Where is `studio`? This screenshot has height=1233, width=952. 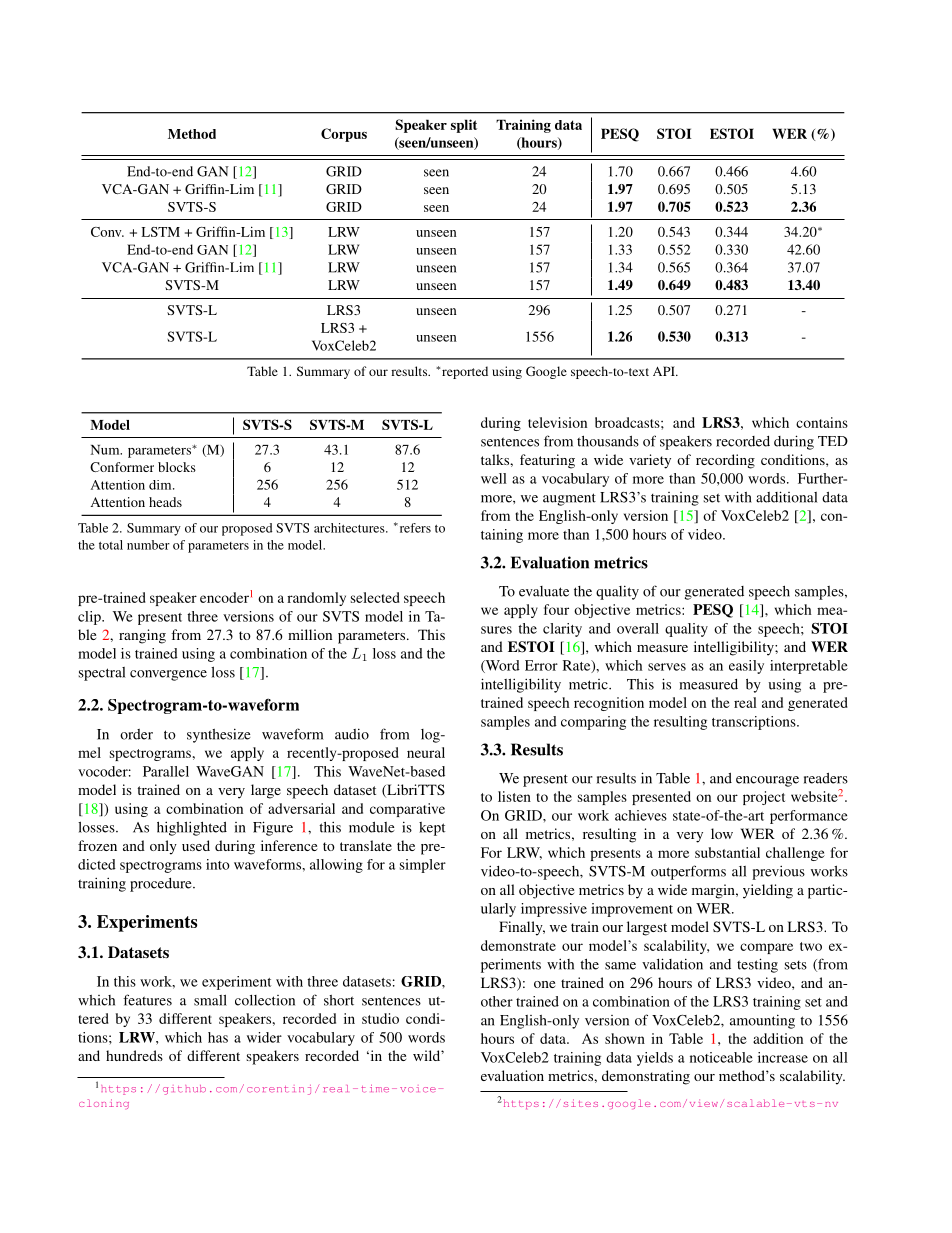
studio is located at coordinates (380, 1018).
